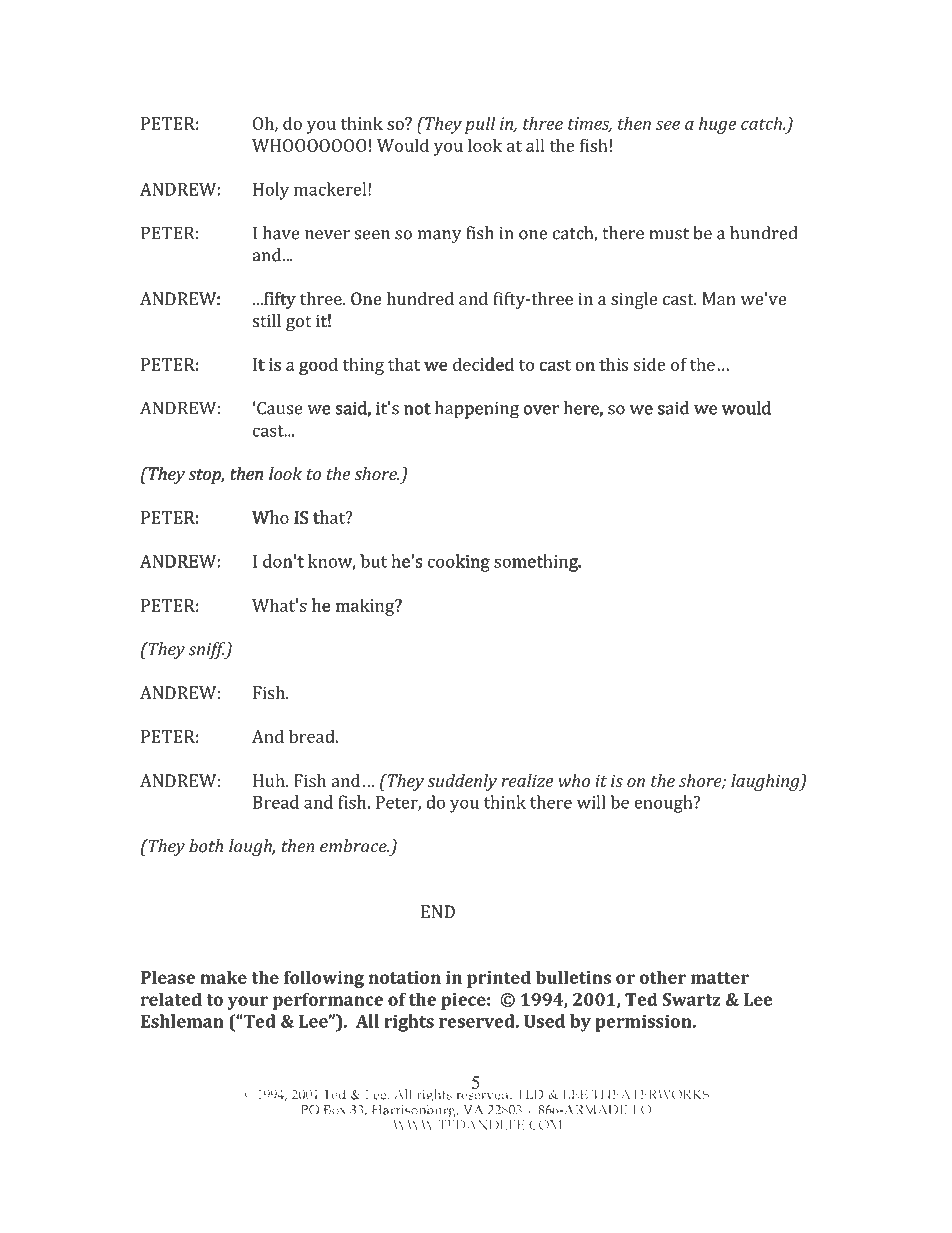  Describe the element at coordinates (438, 911) in the document. I see `END` at that location.
